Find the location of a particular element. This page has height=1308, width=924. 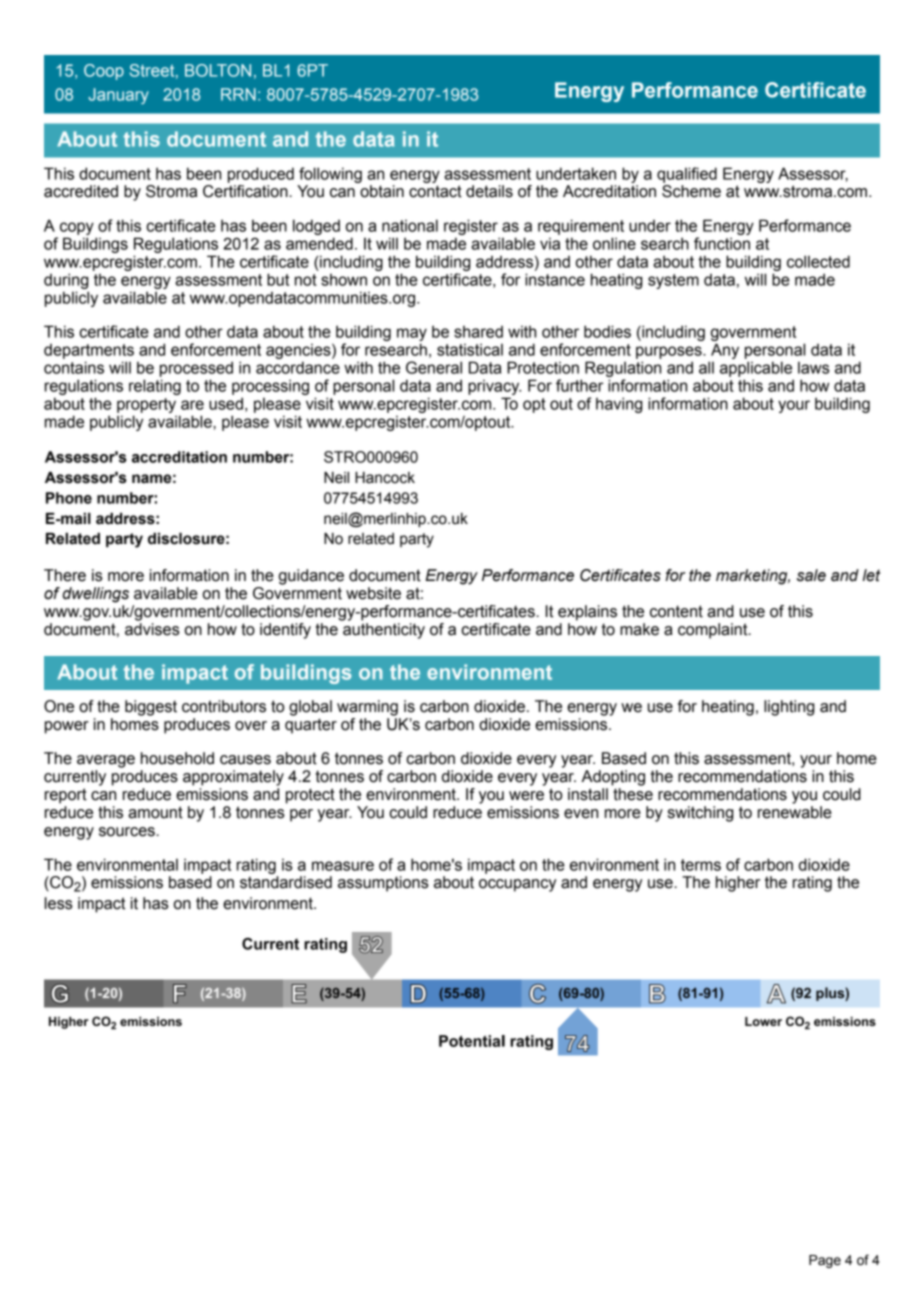

less is located at coordinates (59, 903).
